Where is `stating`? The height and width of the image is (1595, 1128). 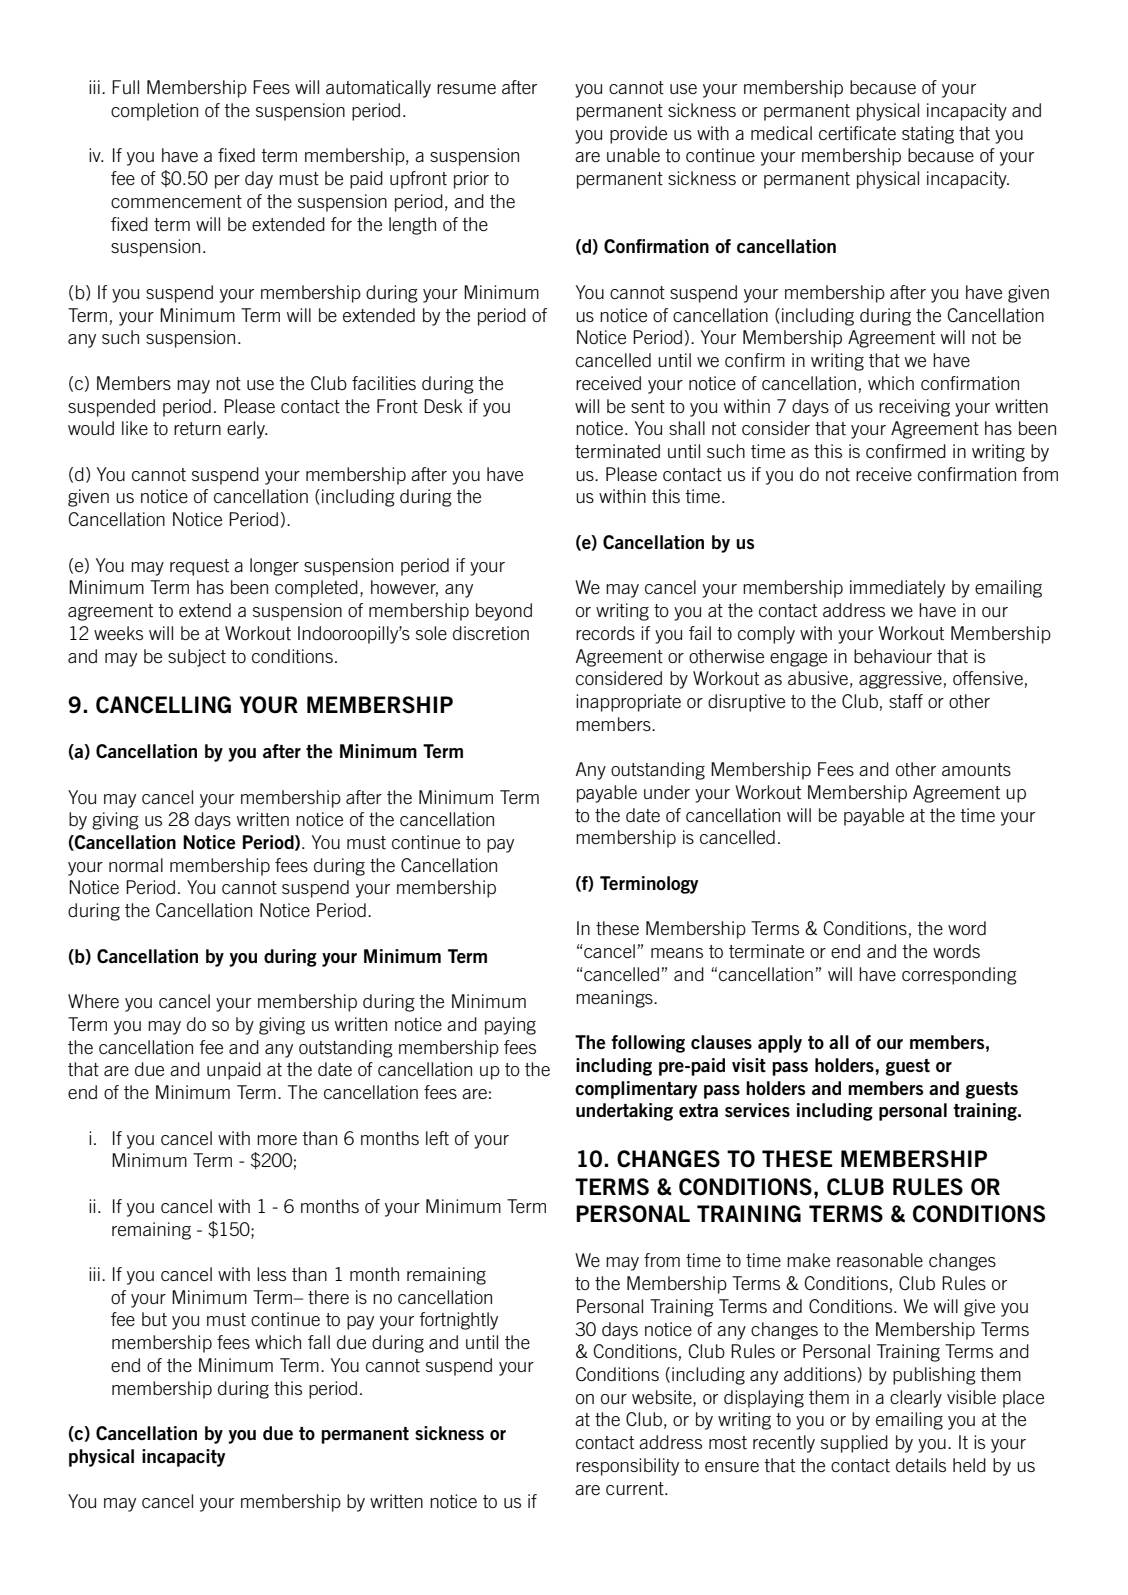 stating is located at coordinates (928, 135).
